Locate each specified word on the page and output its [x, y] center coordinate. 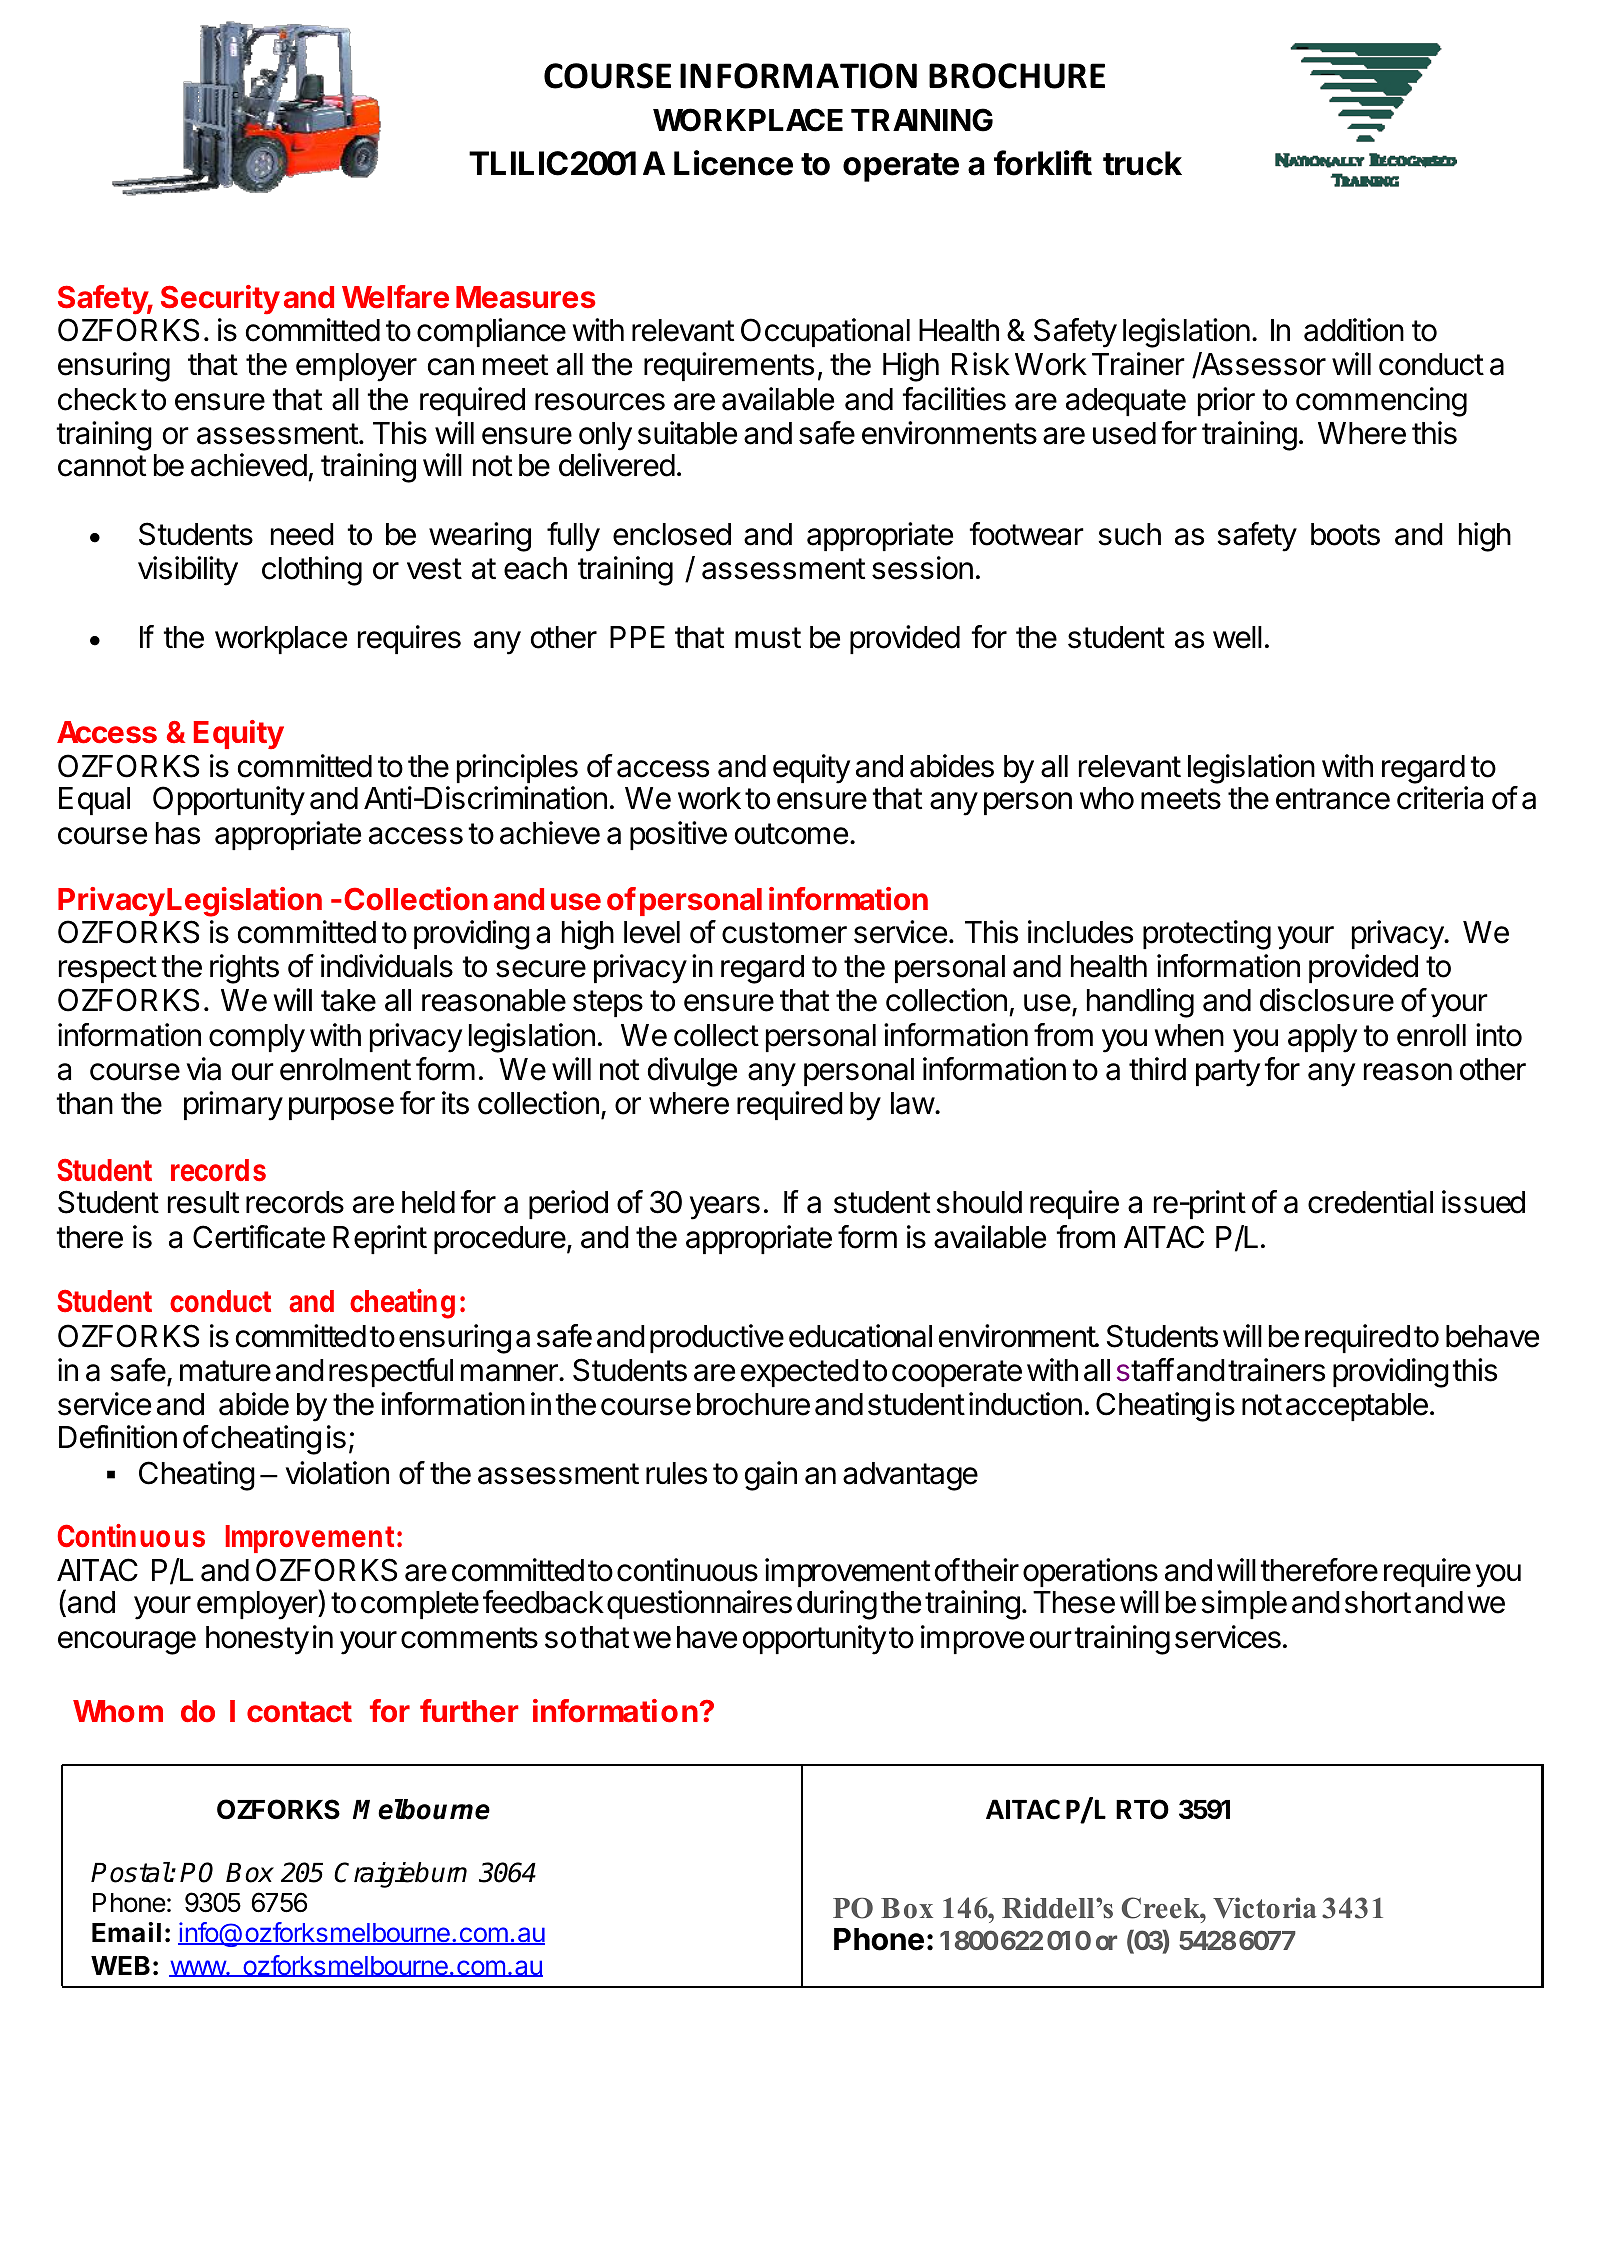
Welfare [395, 297]
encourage [127, 1643]
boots [1345, 534]
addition [1354, 330]
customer [784, 933]
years [725, 1208]
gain [771, 1476]
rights [244, 969]
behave [1492, 1336]
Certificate [259, 1237]
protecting [1207, 935]
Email [126, 1932]
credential [1370, 1202]
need [302, 534]
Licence [733, 163]
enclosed [672, 534]
